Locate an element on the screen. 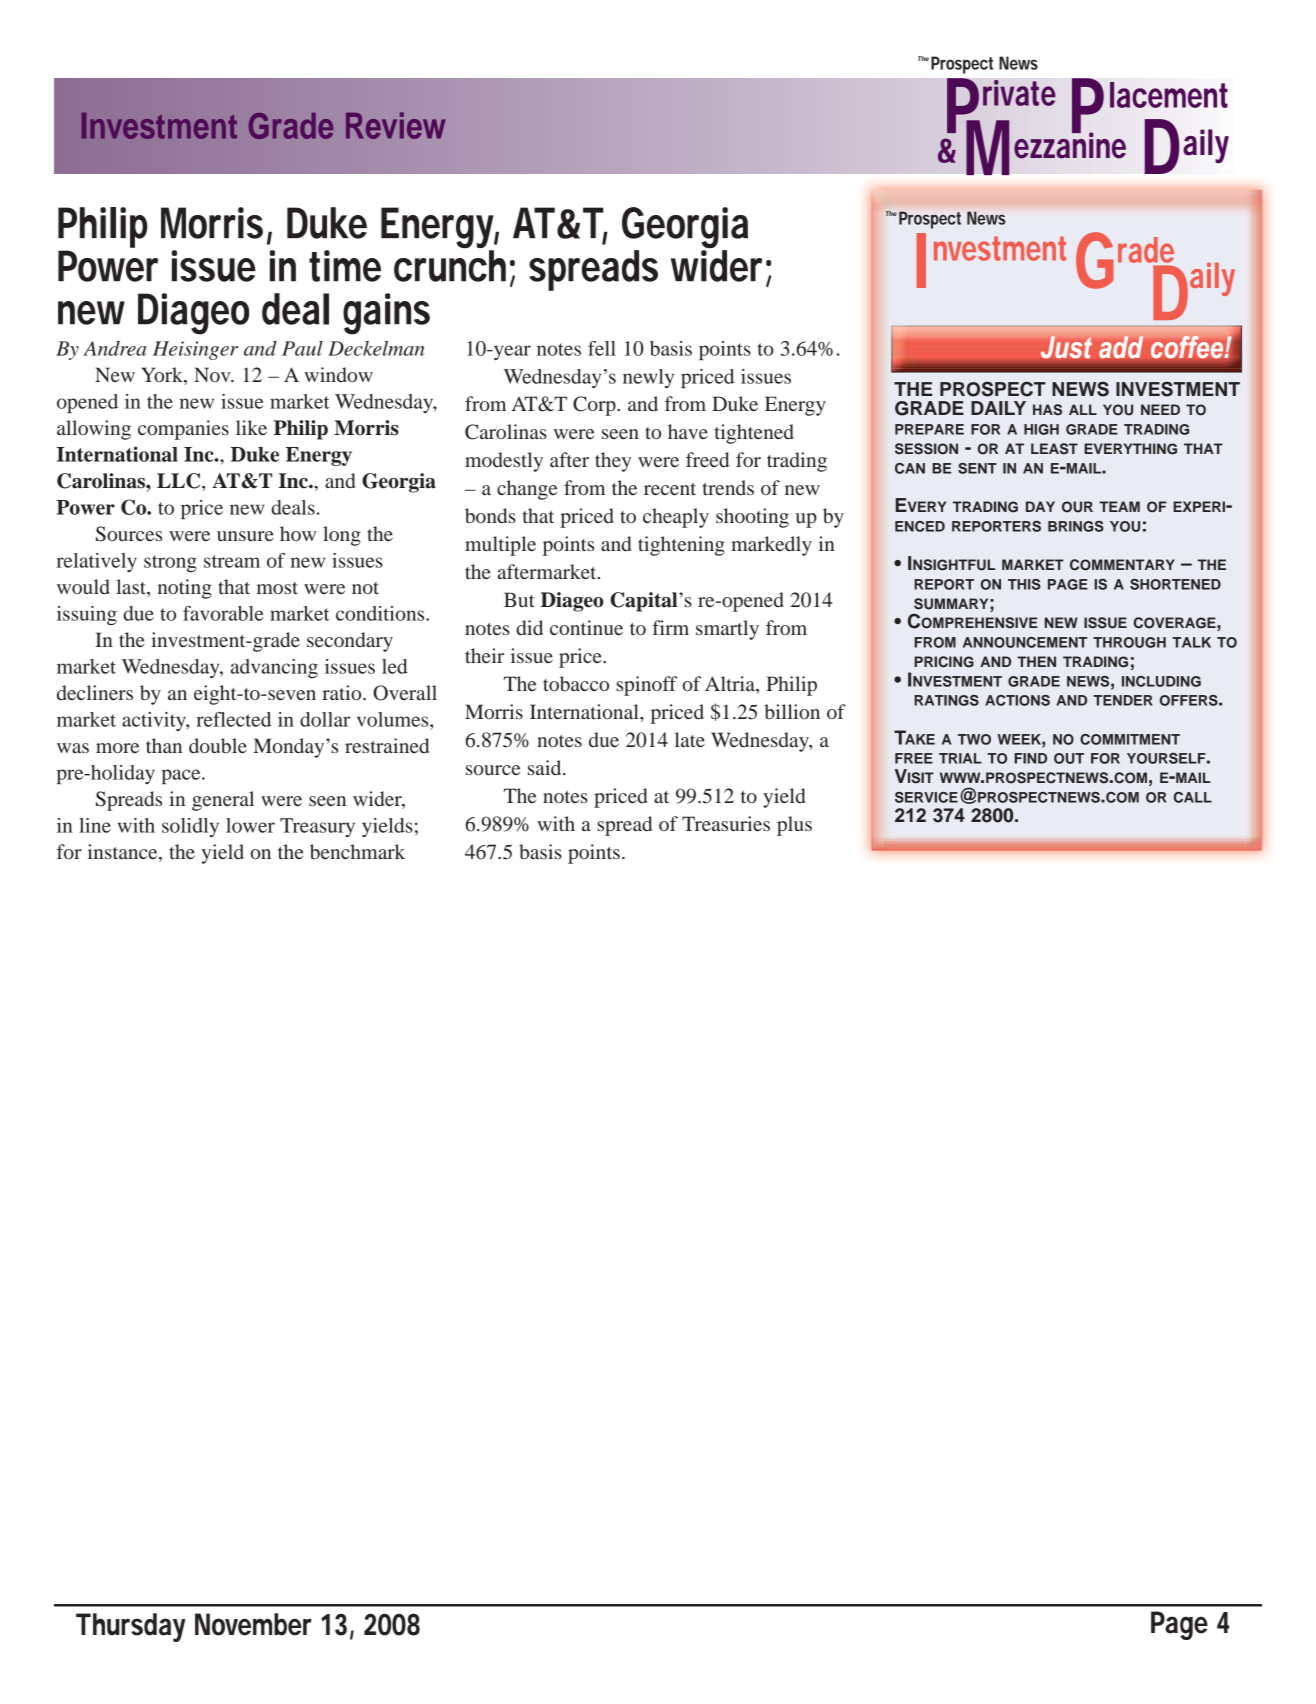 This screenshot has height=1704, width=1316. OUT is located at coordinates (1069, 758).
